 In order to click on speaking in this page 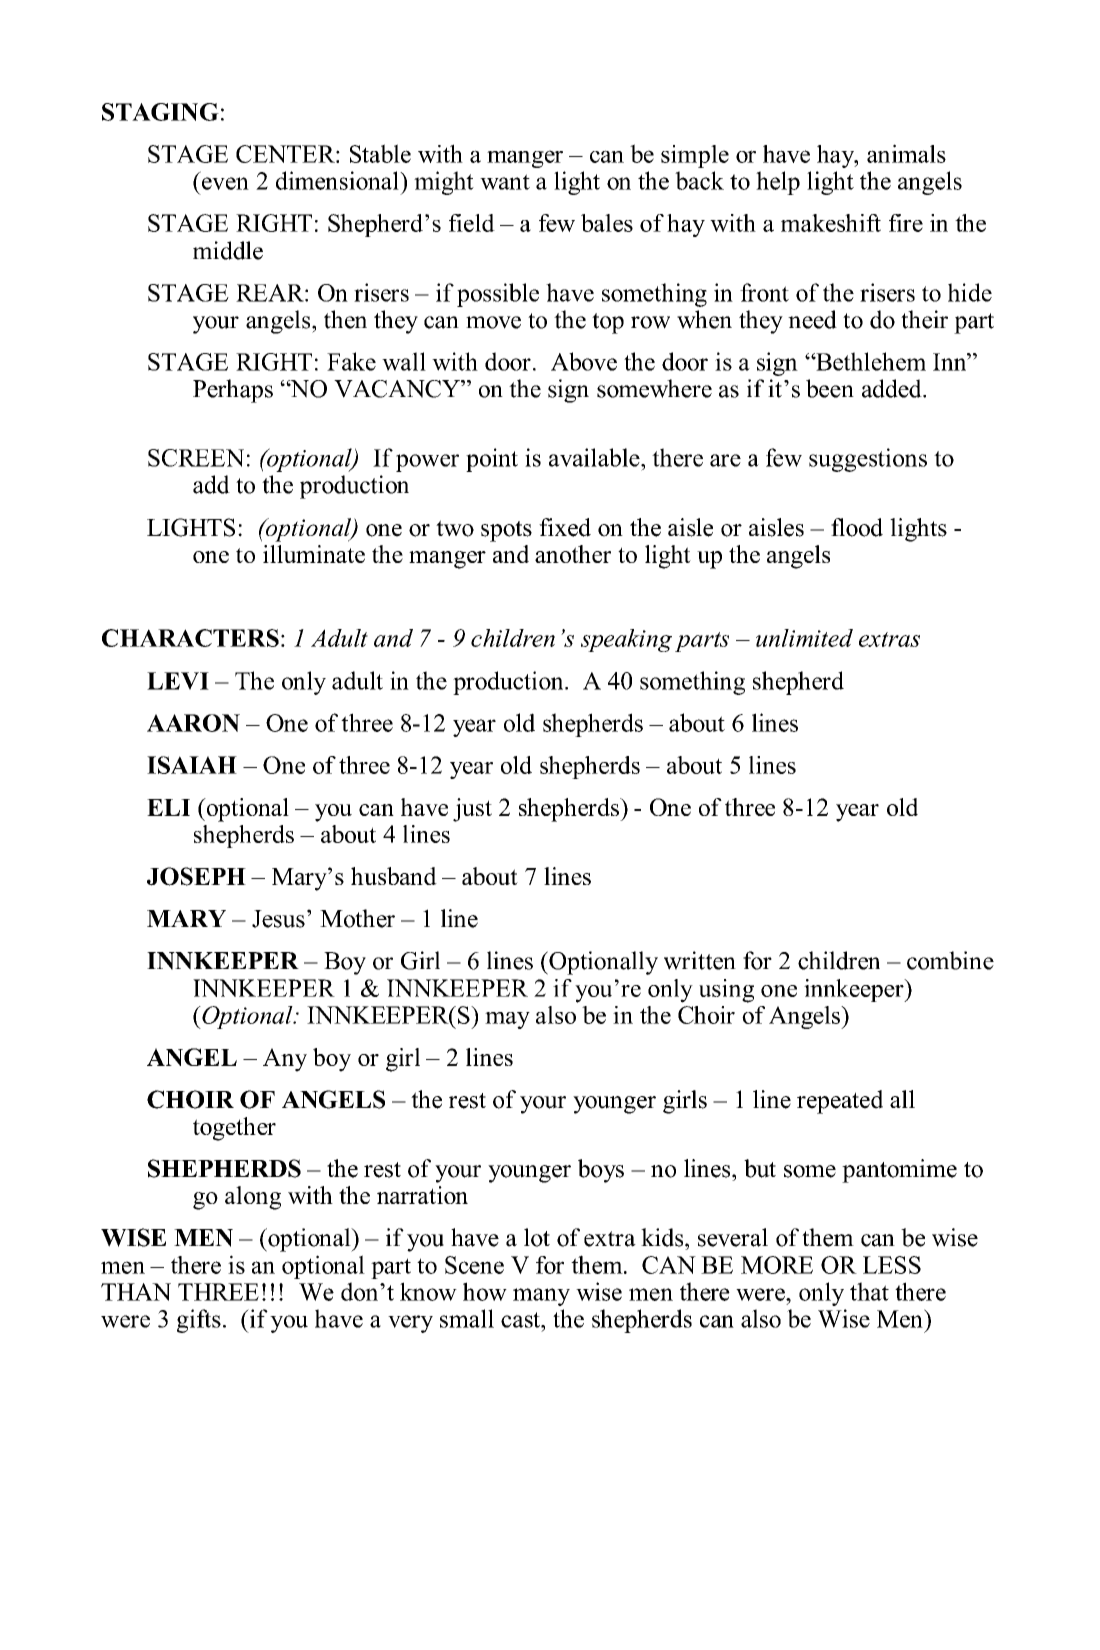, I will do `click(626, 640)`.
